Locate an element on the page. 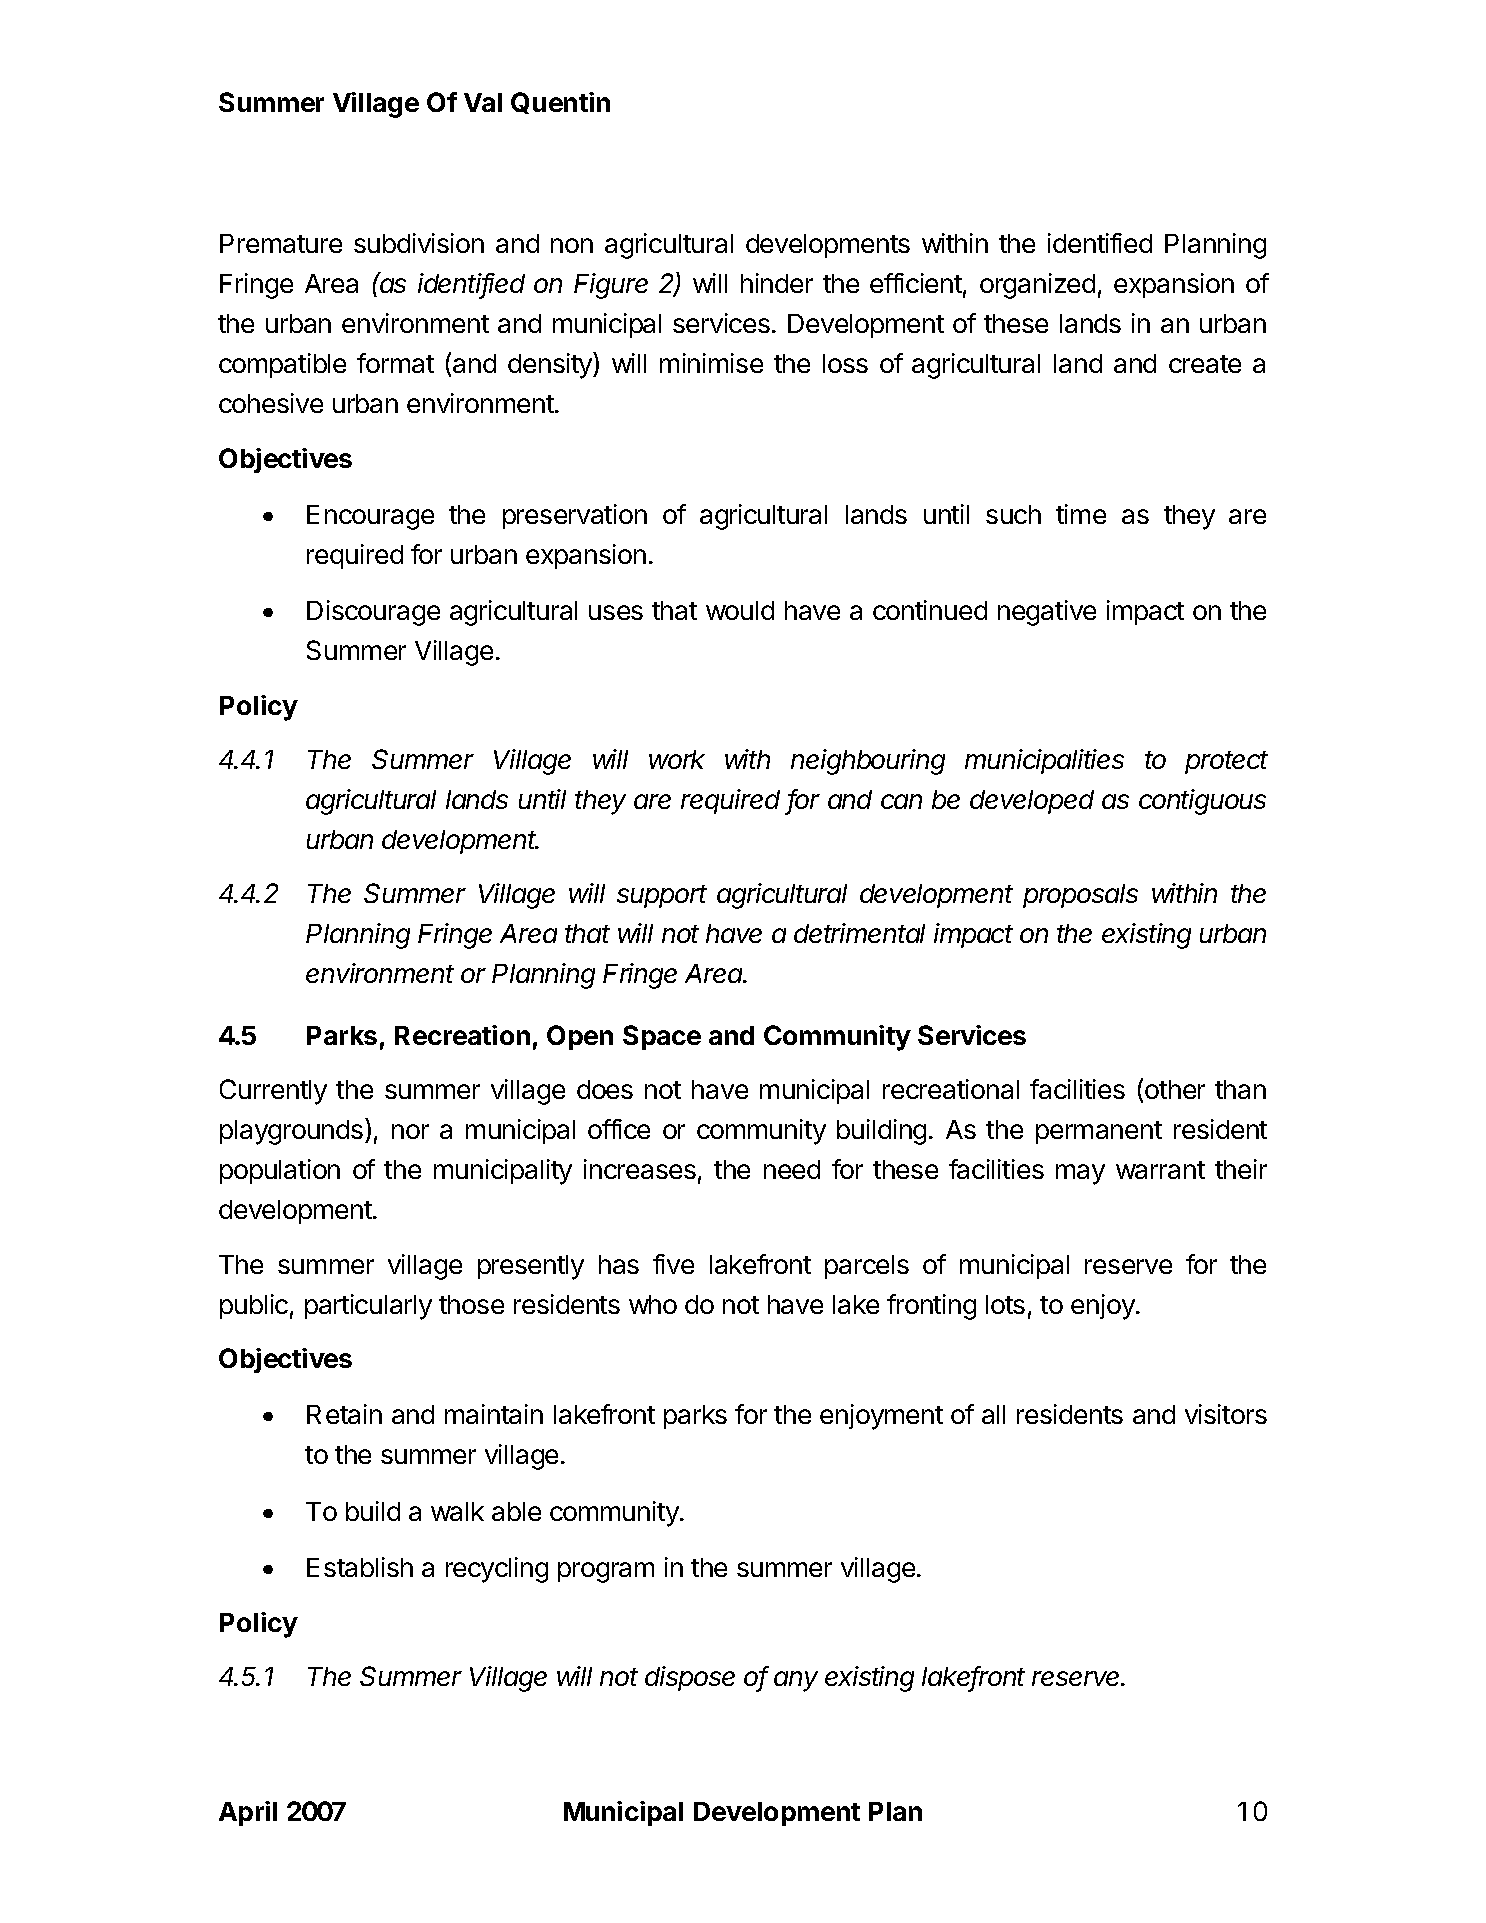 The image size is (1486, 1923). visitors is located at coordinates (1226, 1414).
